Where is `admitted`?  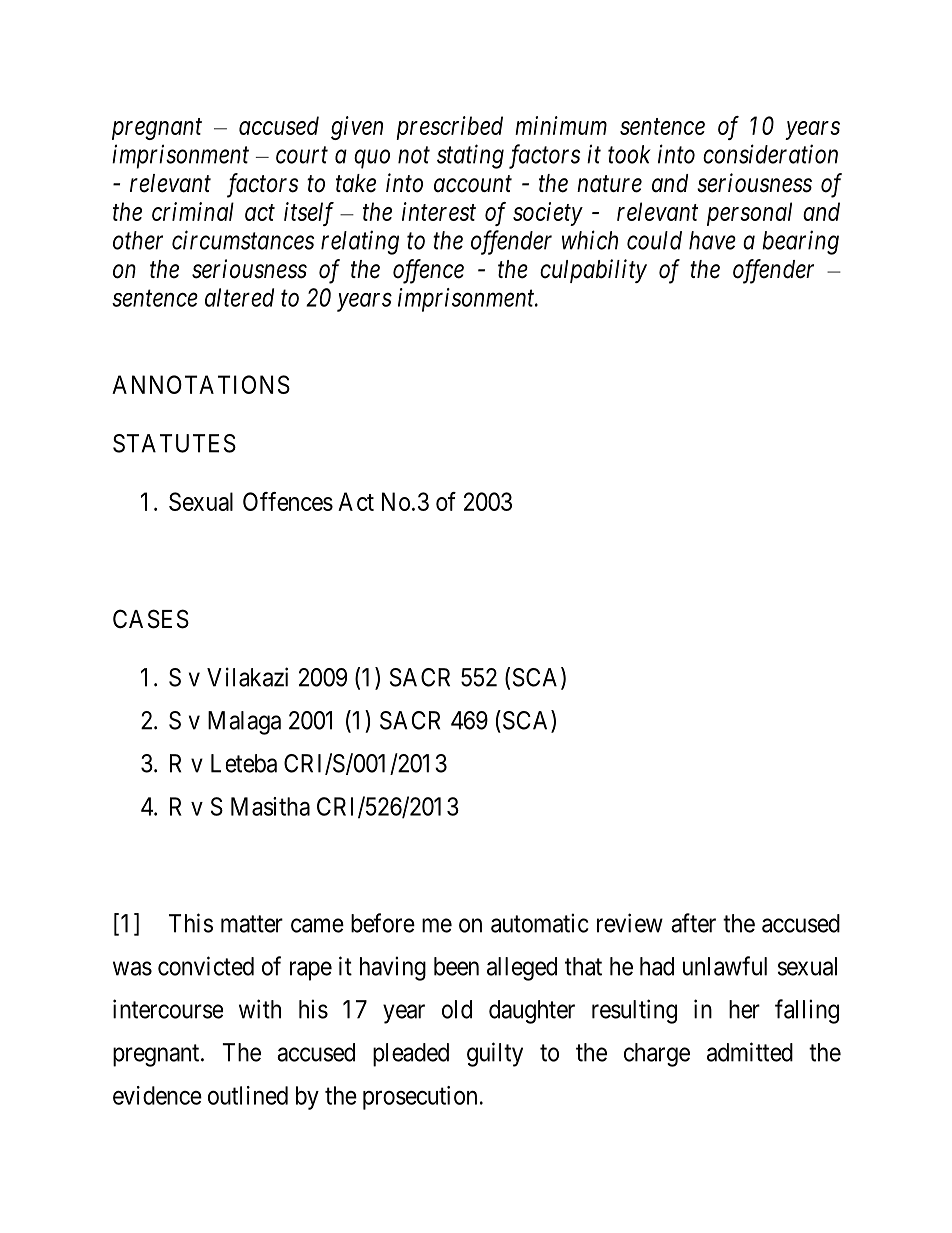 admitted is located at coordinates (750, 1052).
